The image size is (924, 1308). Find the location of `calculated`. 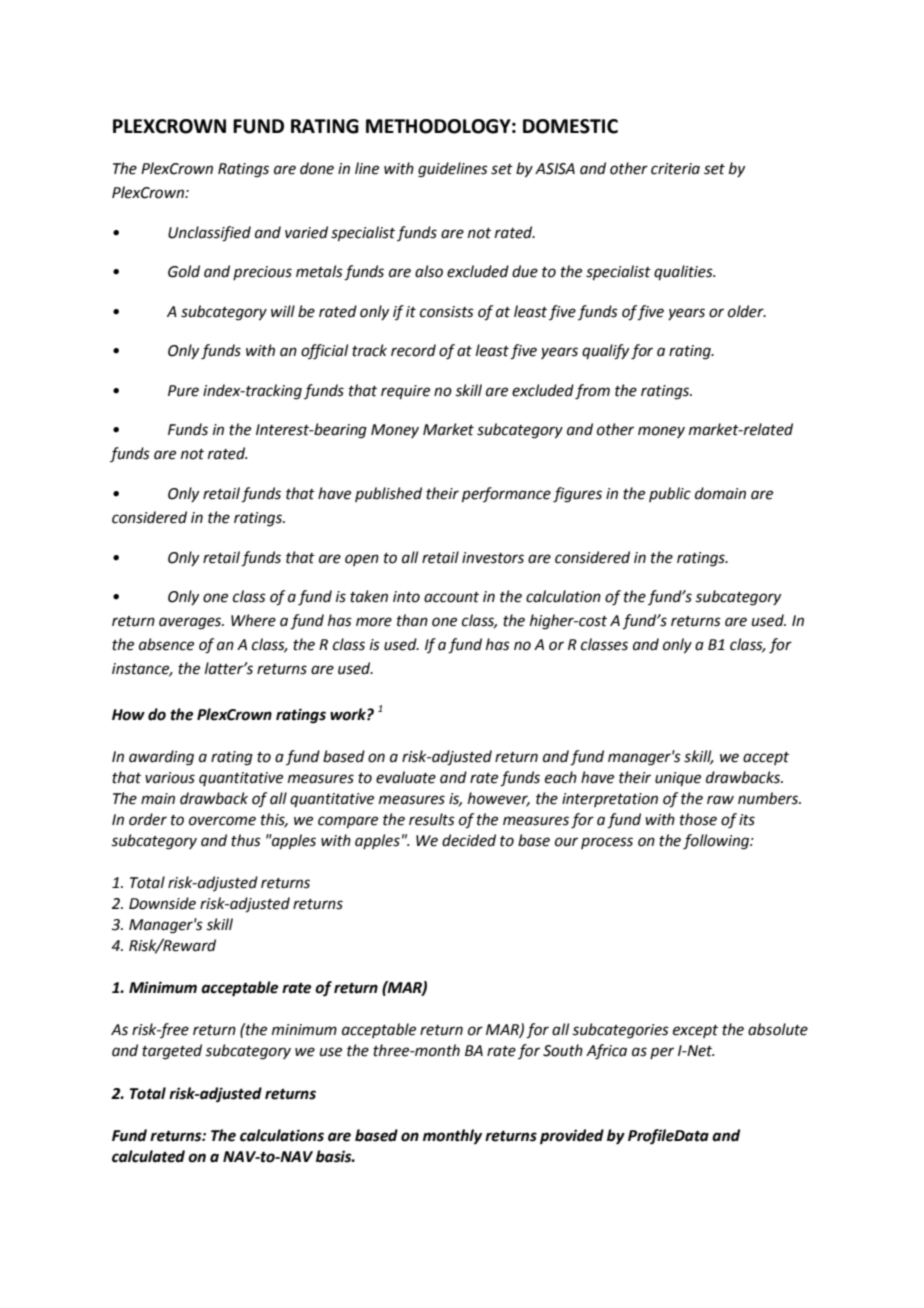

calculated is located at coordinates (148, 1156).
